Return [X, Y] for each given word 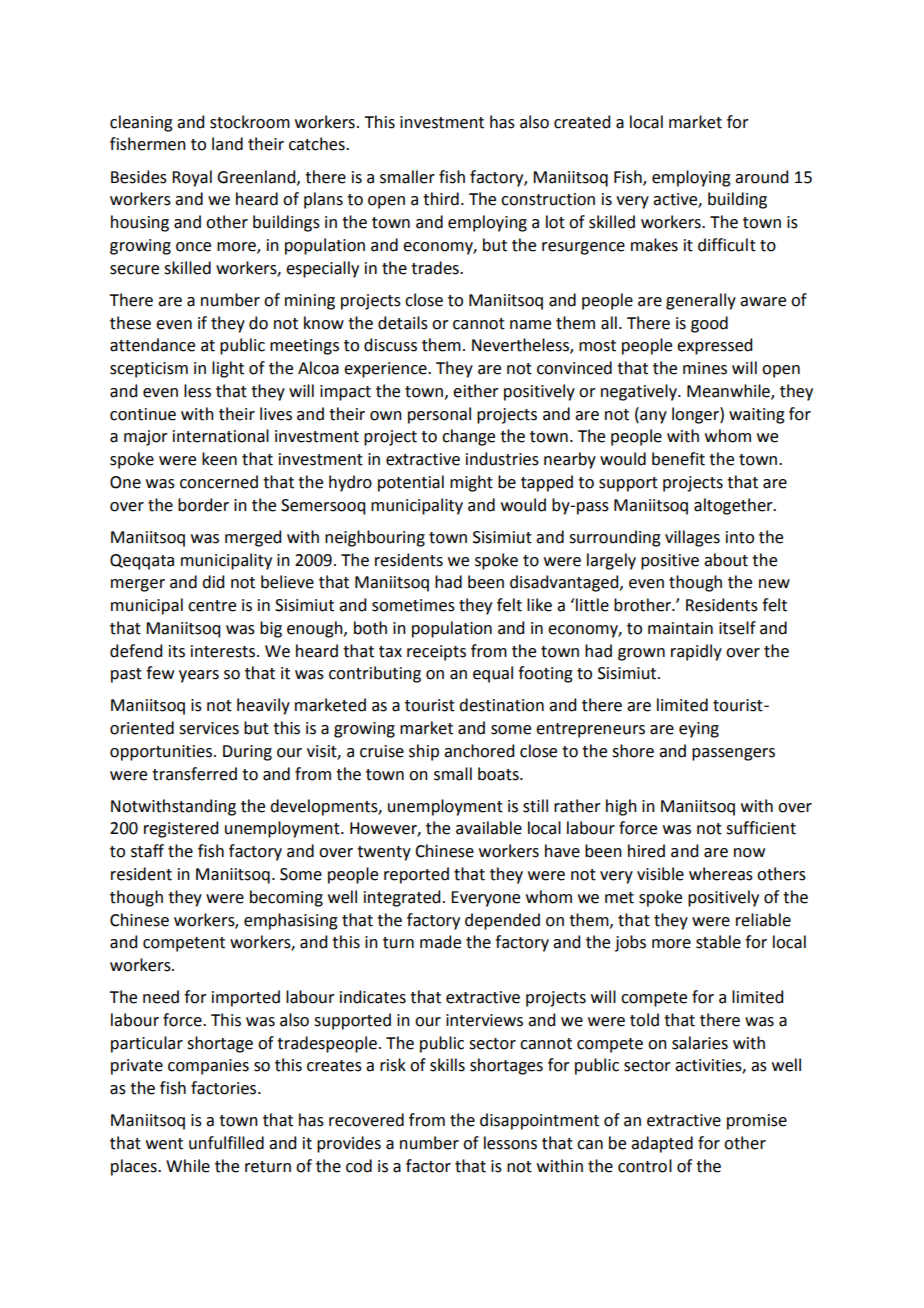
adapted [662, 1144]
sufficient [761, 828]
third [441, 199]
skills [447, 1065]
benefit [678, 459]
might [471, 483]
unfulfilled [226, 1143]
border [203, 505]
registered [181, 829]
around [761, 177]
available [489, 828]
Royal [192, 178]
